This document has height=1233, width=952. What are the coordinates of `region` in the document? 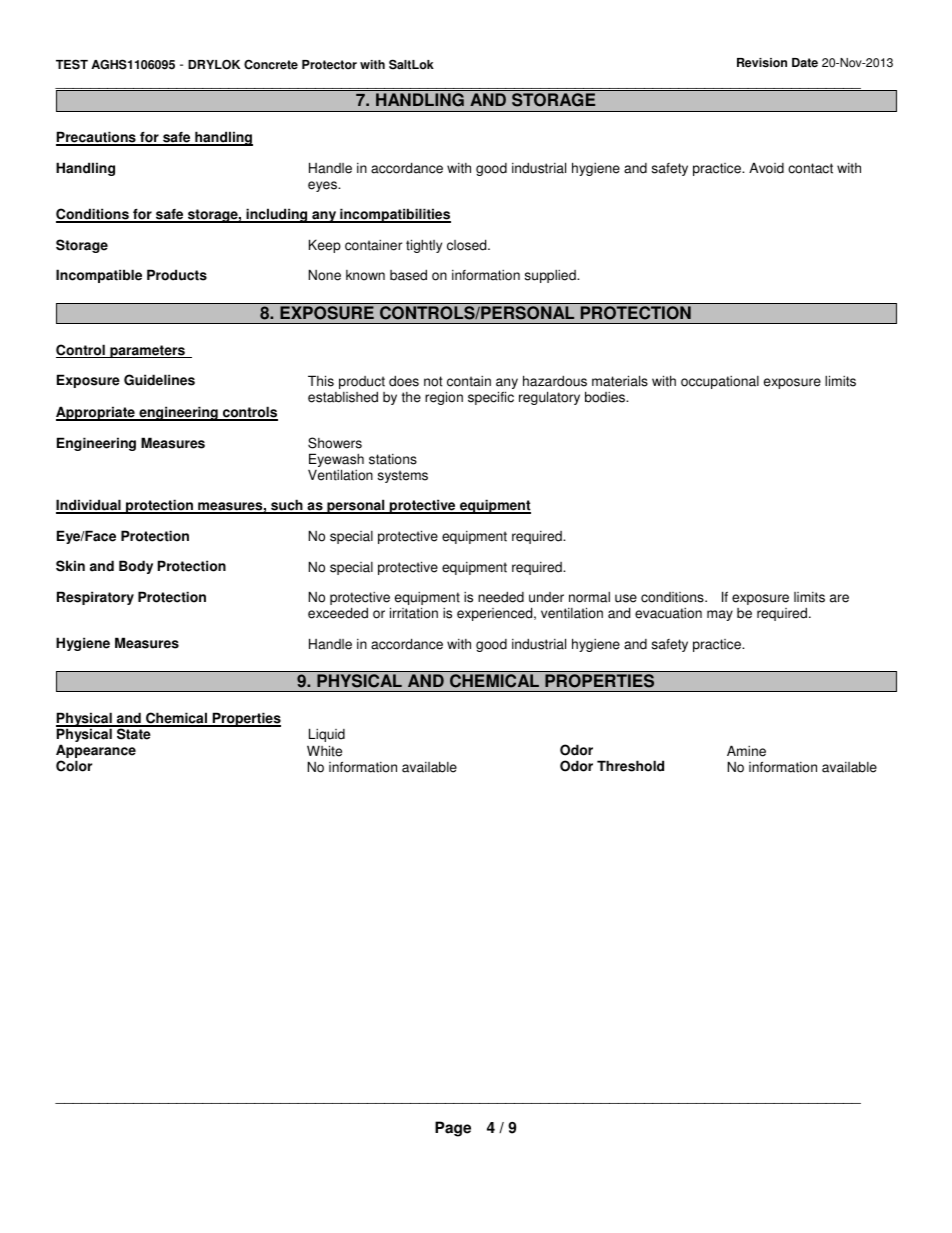 It's located at (444, 398).
